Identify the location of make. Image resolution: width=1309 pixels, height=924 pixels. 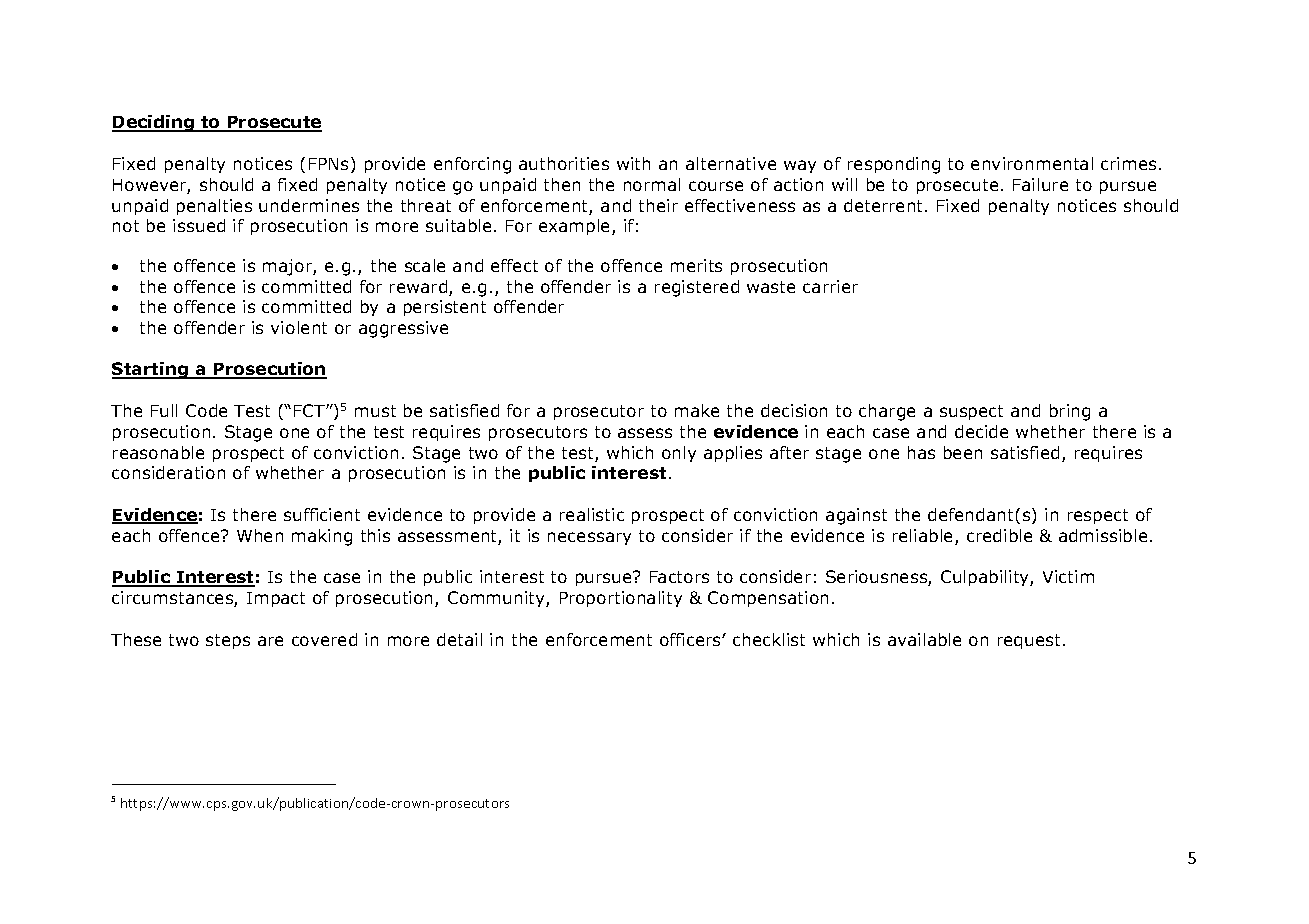
(697, 410).
